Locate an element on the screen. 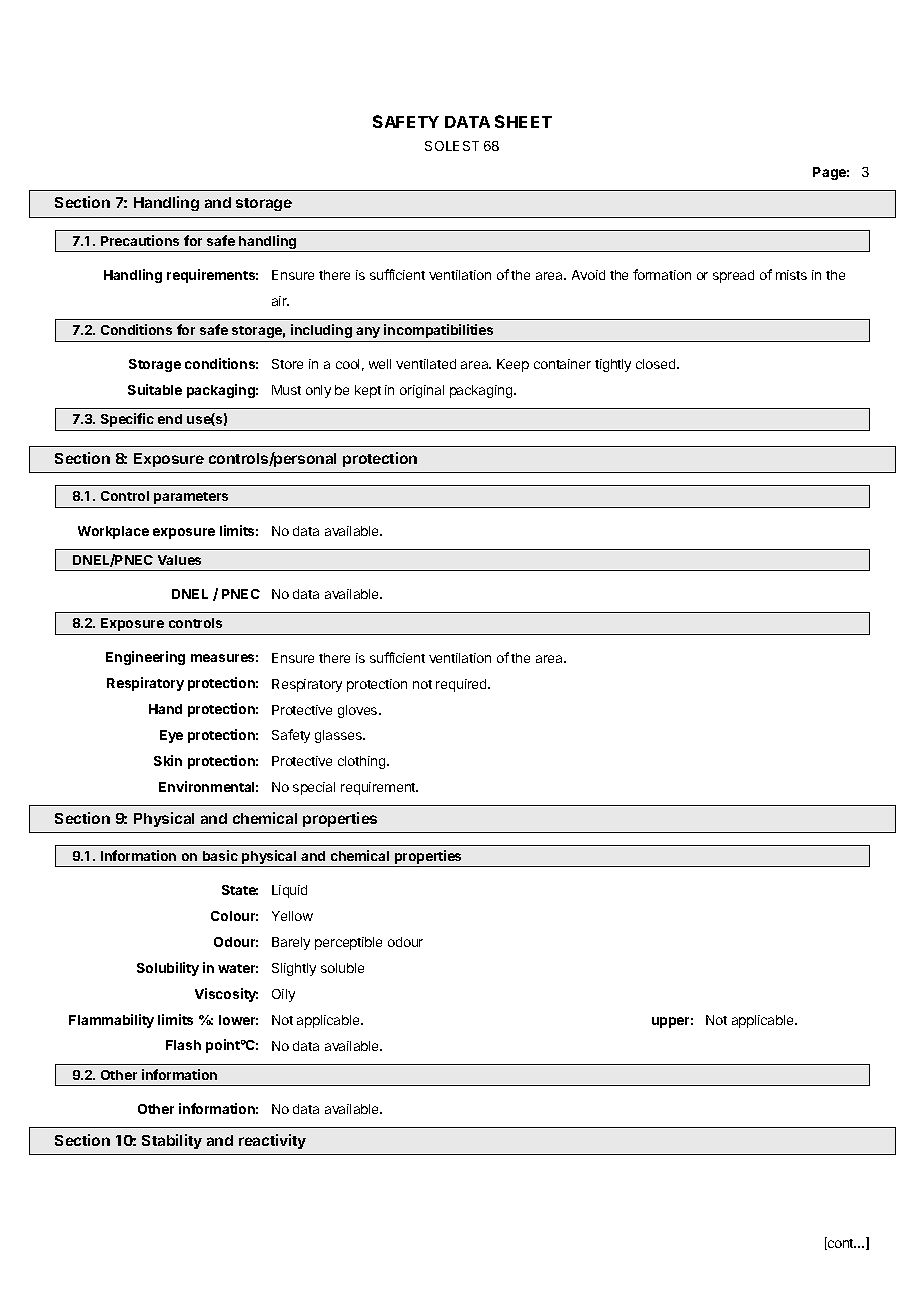  spread is located at coordinates (733, 276).
